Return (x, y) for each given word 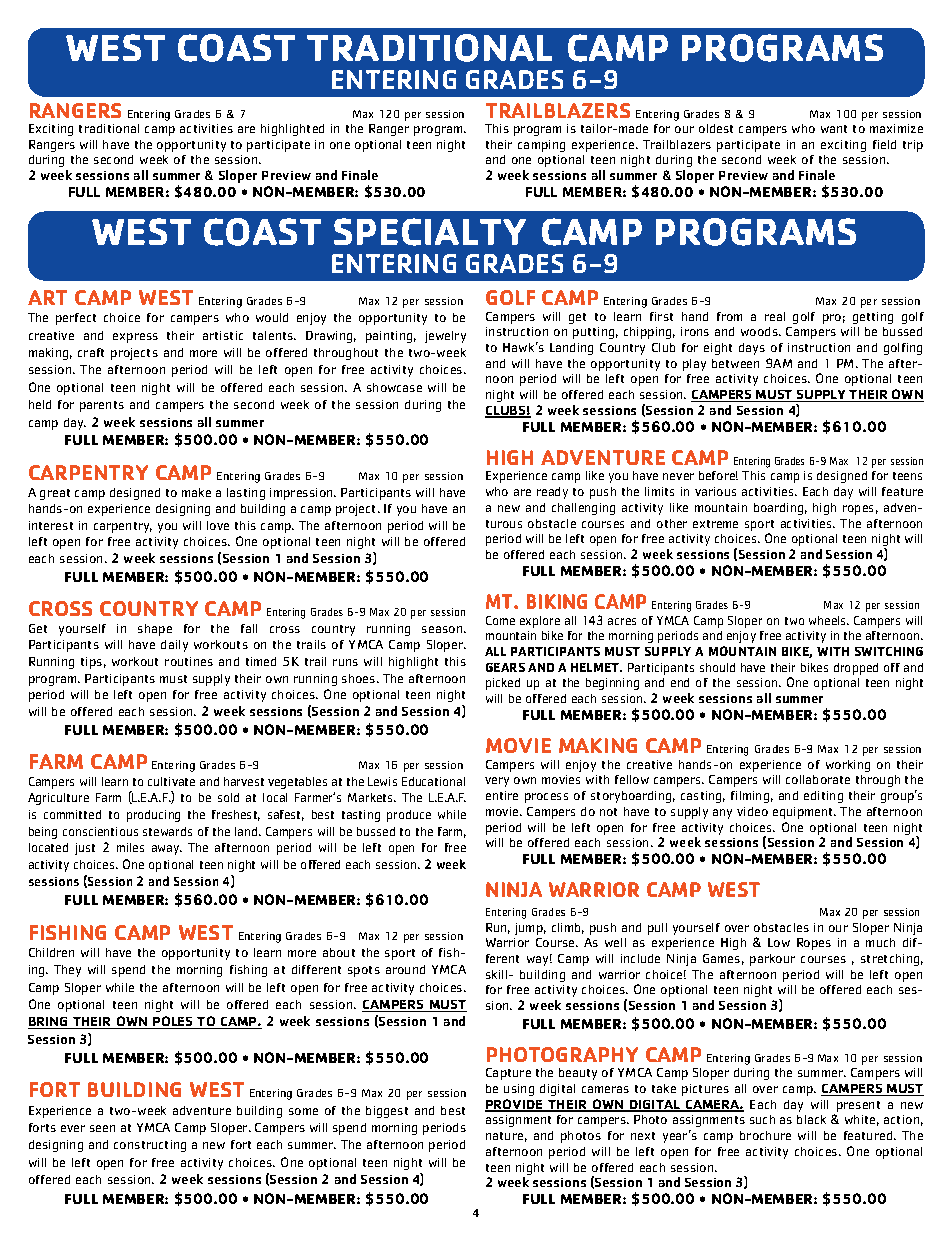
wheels (829, 620)
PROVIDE (515, 1105)
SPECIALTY (430, 232)
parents (102, 406)
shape (155, 630)
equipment (804, 813)
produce (409, 816)
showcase (394, 387)
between (735, 363)
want (834, 129)
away (167, 850)
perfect (76, 319)
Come (500, 620)
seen (102, 1128)
